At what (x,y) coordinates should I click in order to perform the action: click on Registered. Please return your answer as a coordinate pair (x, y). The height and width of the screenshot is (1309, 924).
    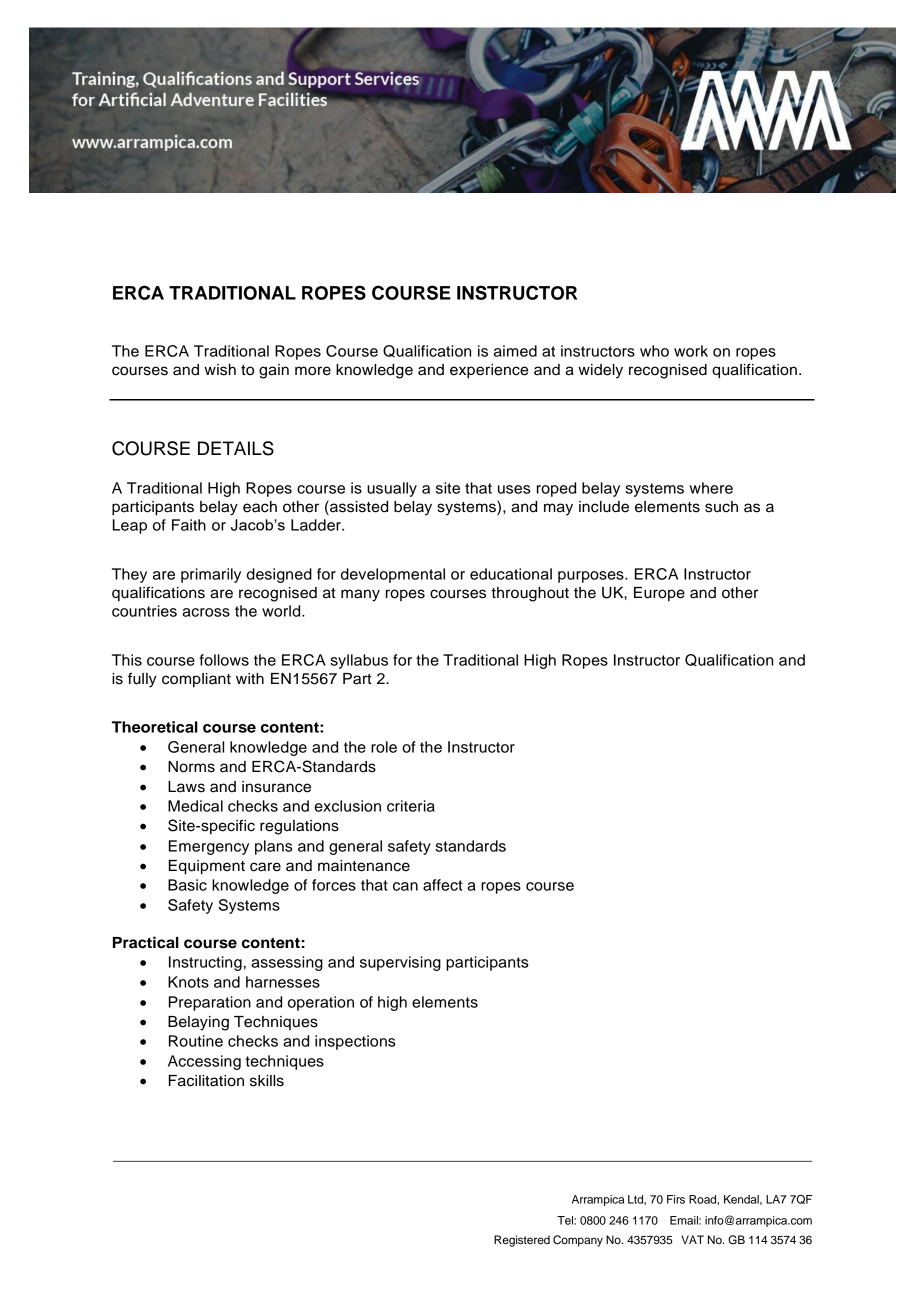
    Looking at the image, I should click on (522, 1241).
